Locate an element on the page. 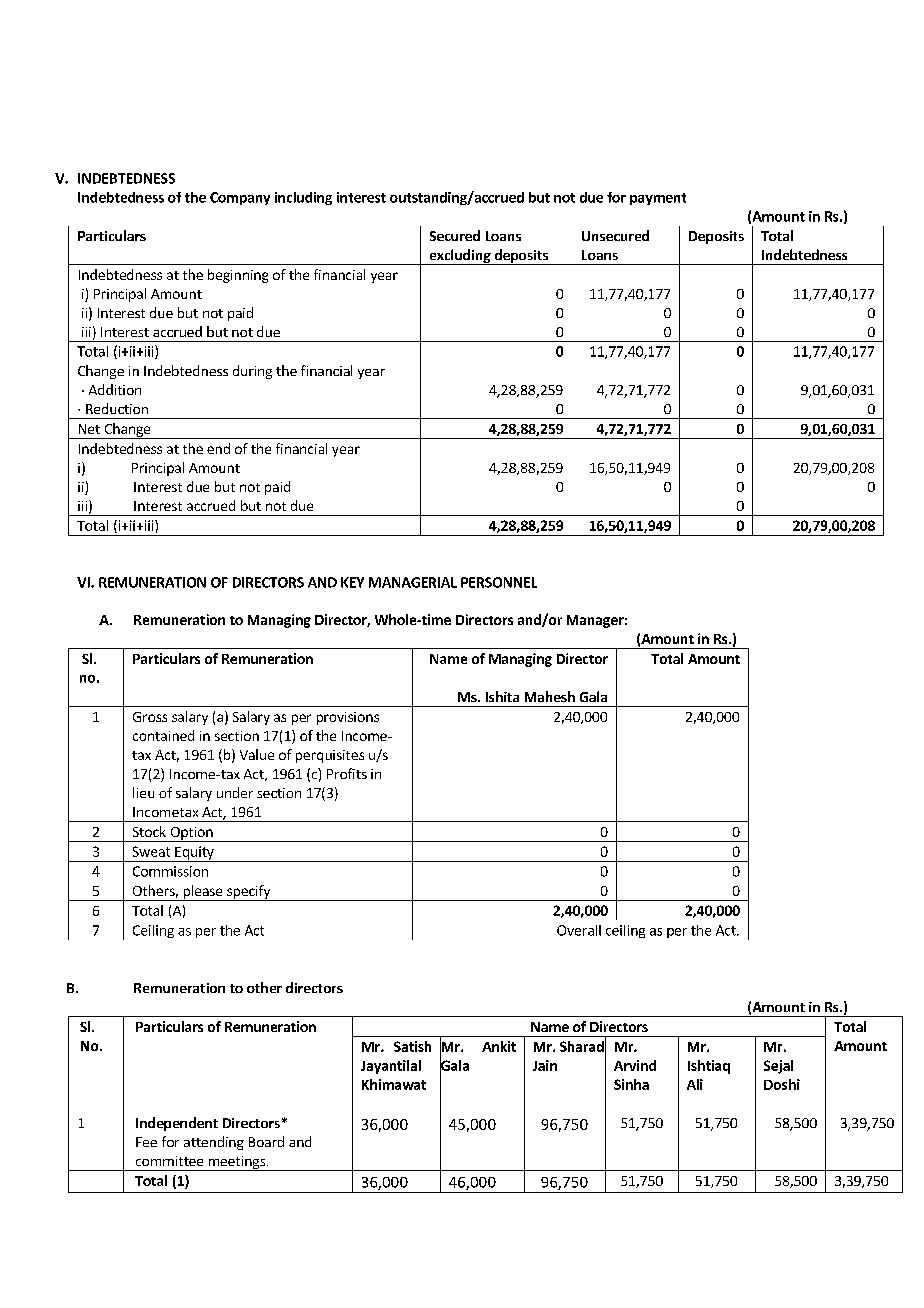 The height and width of the document is (1308, 924). Mahesh is located at coordinates (550, 696).
